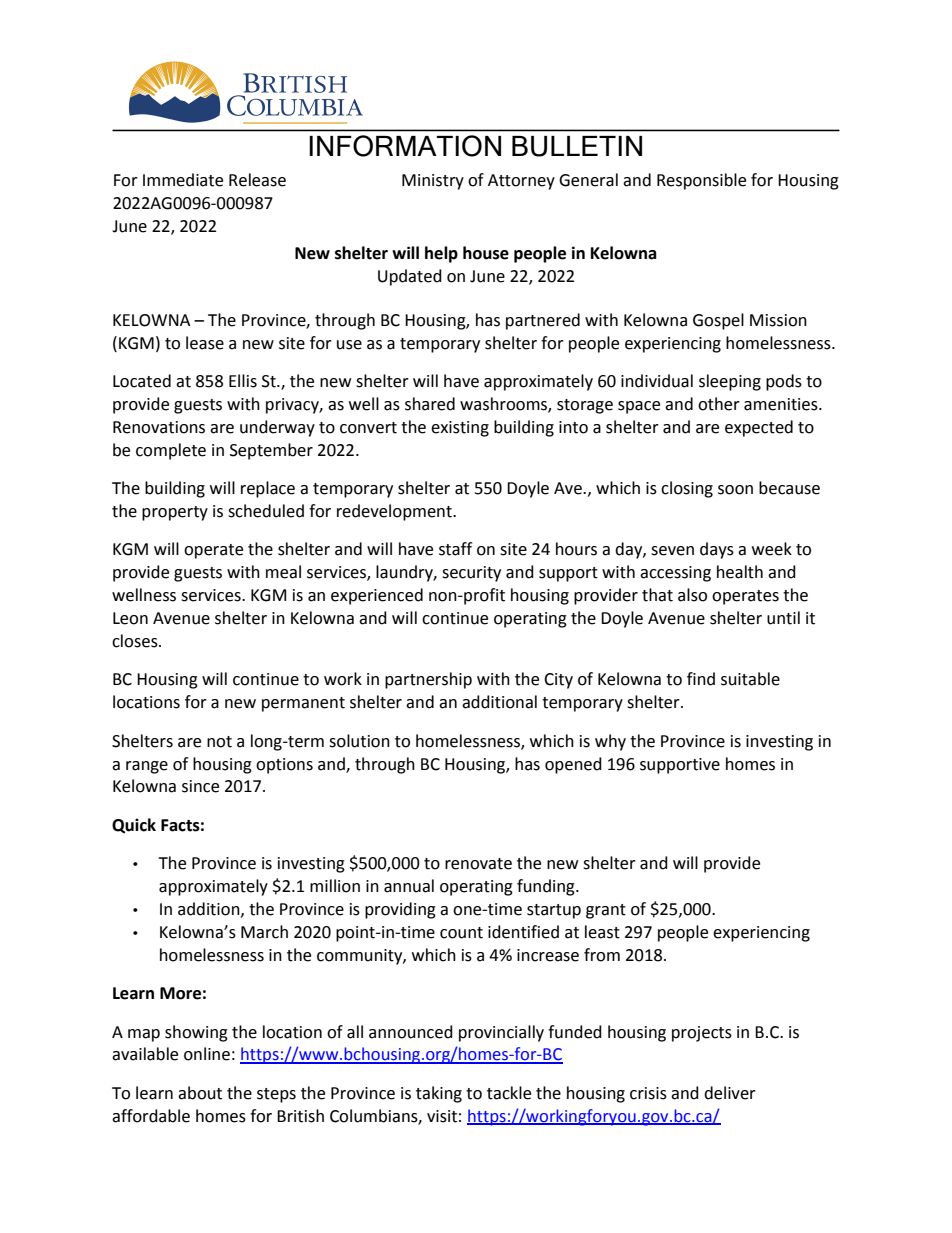 Image resolution: width=952 pixels, height=1233 pixels. Describe the element at coordinates (430, 404) in the screenshot. I see `shared` at that location.
